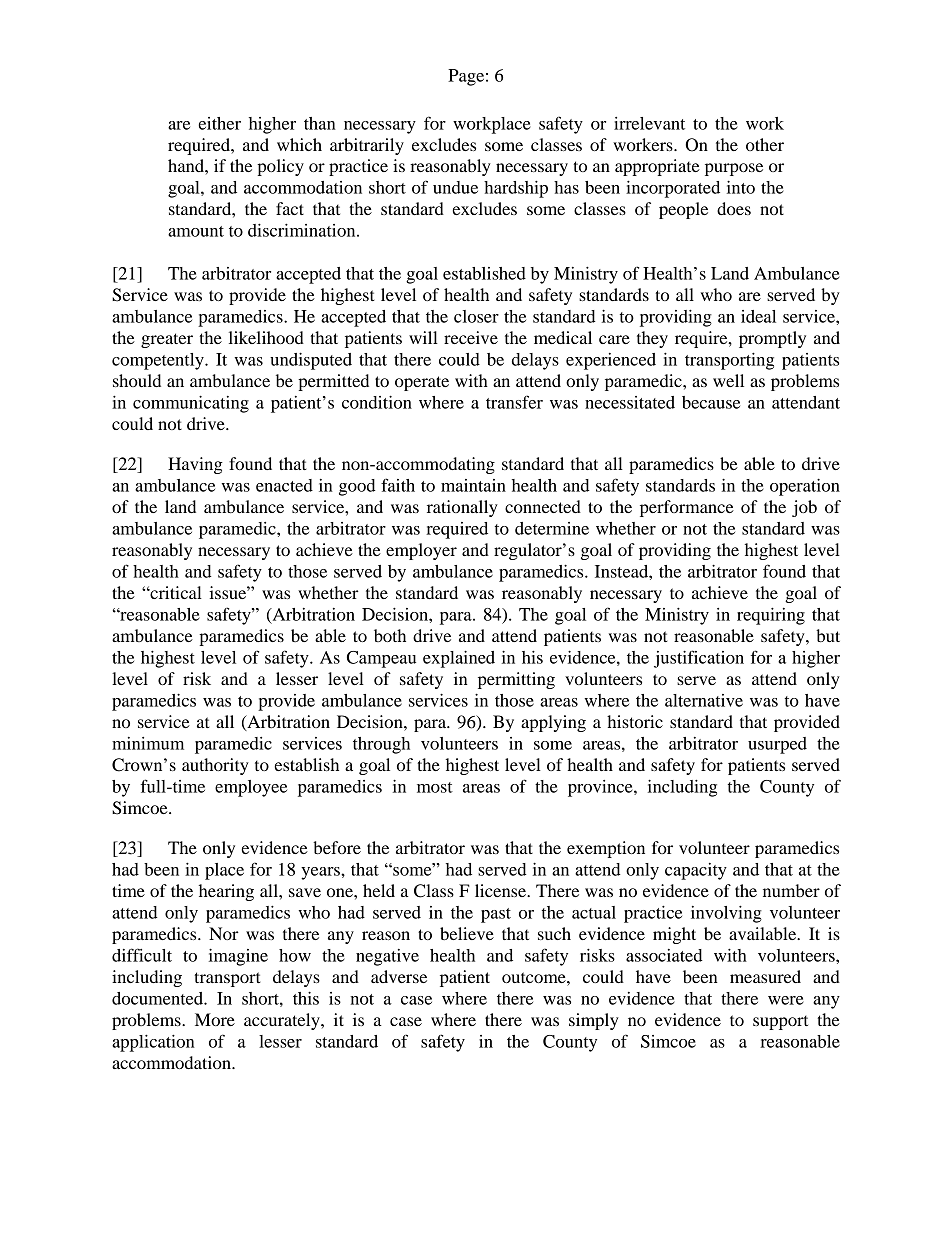  What do you see at coordinates (728, 380) in the document?
I see `well` at bounding box center [728, 380].
